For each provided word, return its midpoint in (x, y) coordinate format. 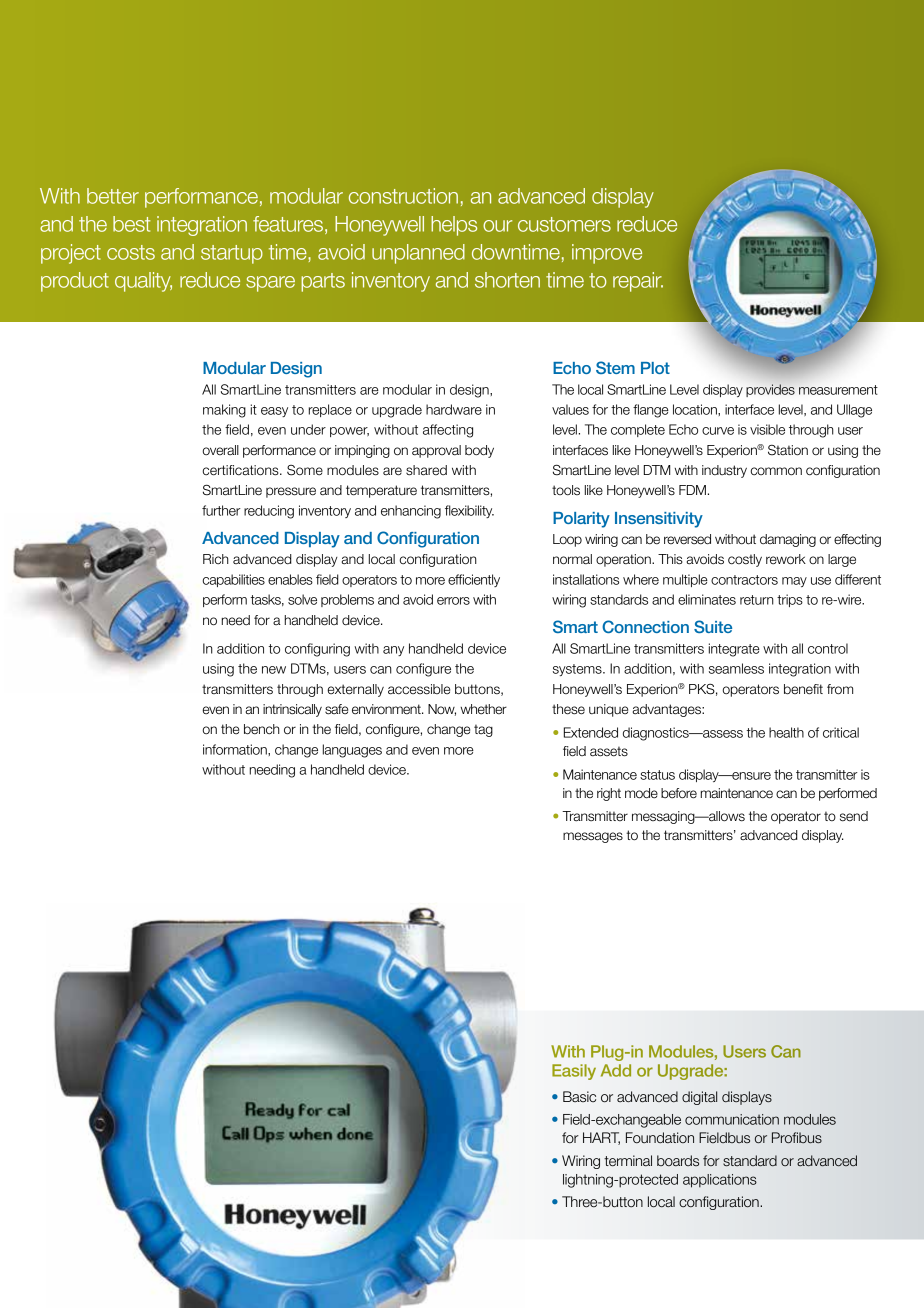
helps (454, 226)
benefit (803, 689)
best (131, 224)
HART (601, 1138)
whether (483, 709)
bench (262, 729)
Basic (579, 1096)
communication (732, 1119)
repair (638, 282)
